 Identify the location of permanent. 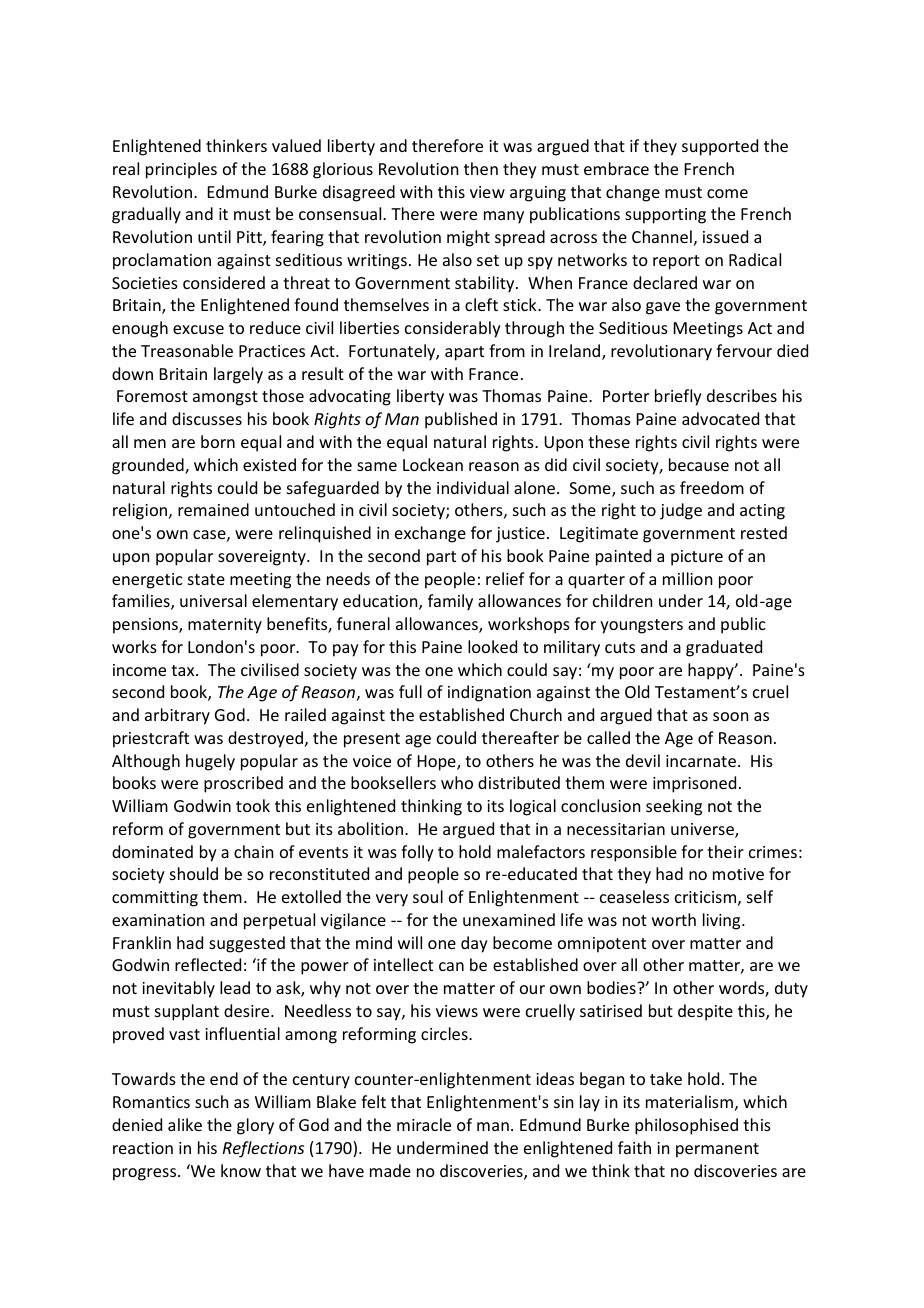
(717, 1150).
